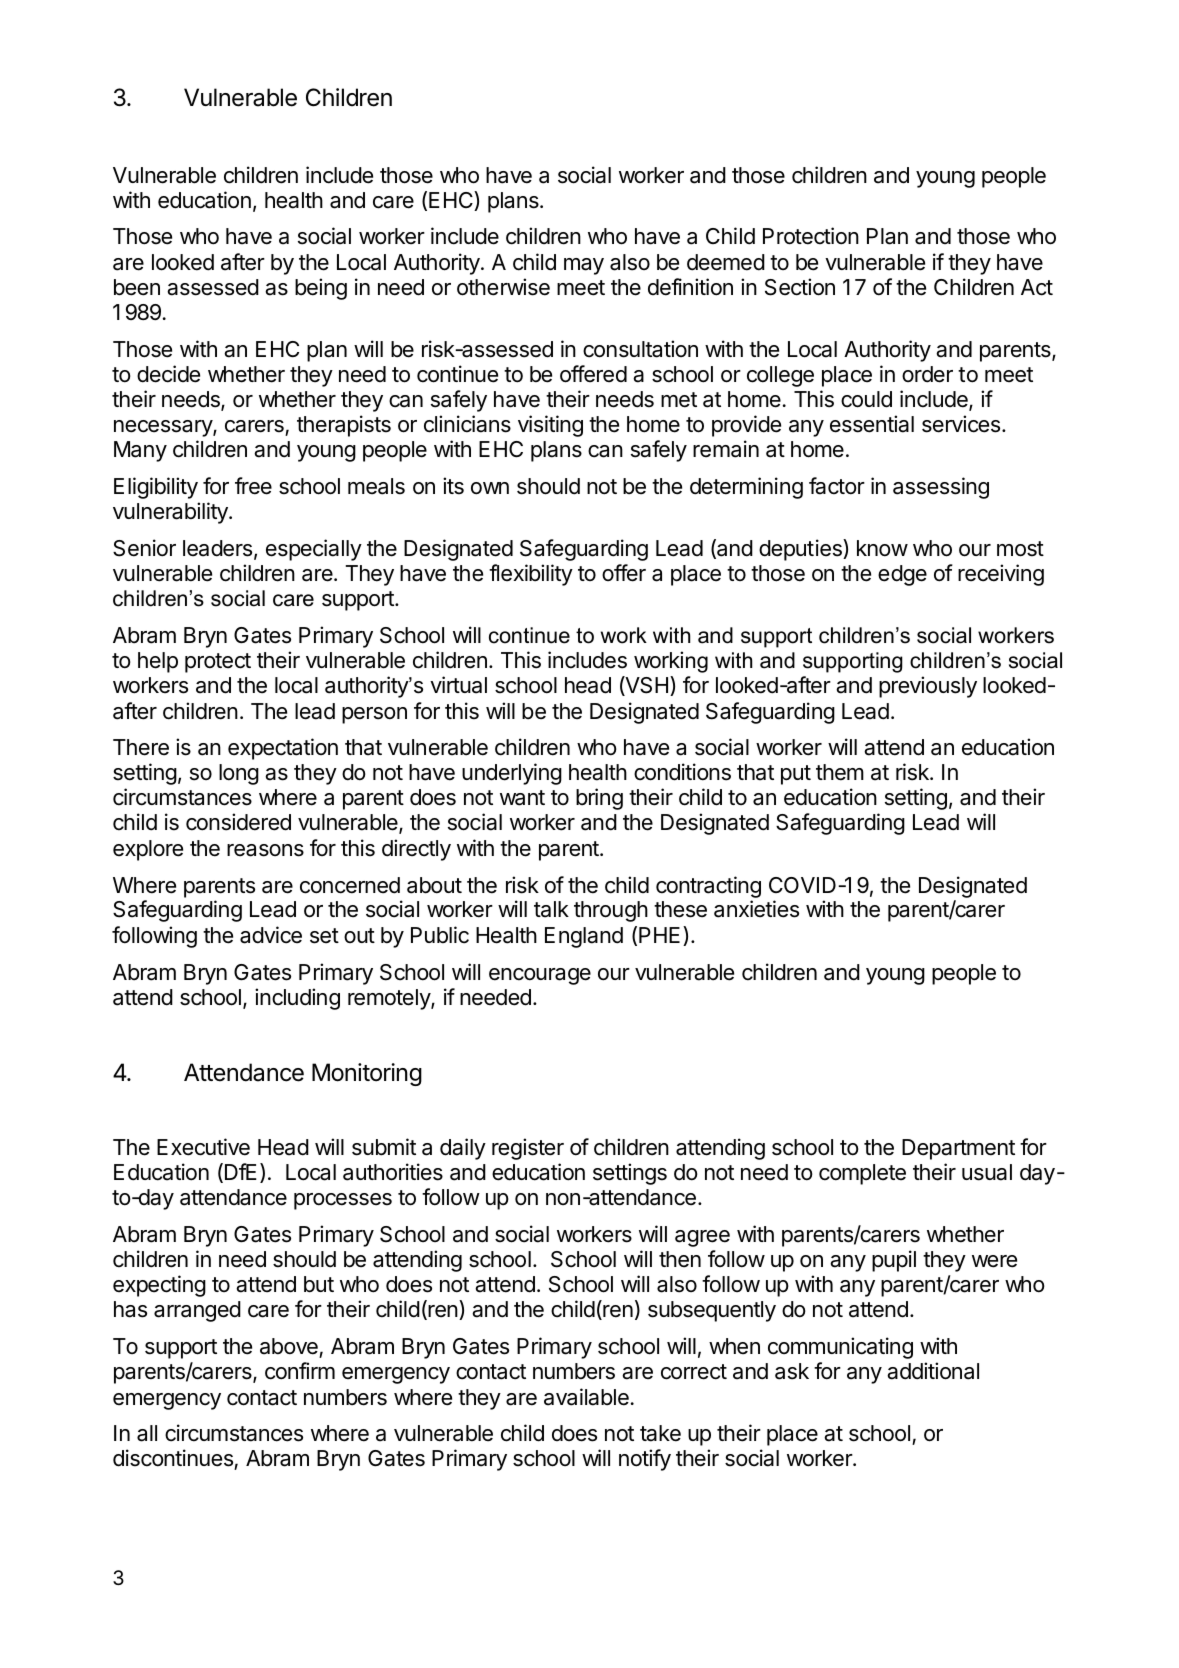 The image size is (1179, 1668). Describe the element at coordinates (321, 289) in the page. I see `being` at that location.
